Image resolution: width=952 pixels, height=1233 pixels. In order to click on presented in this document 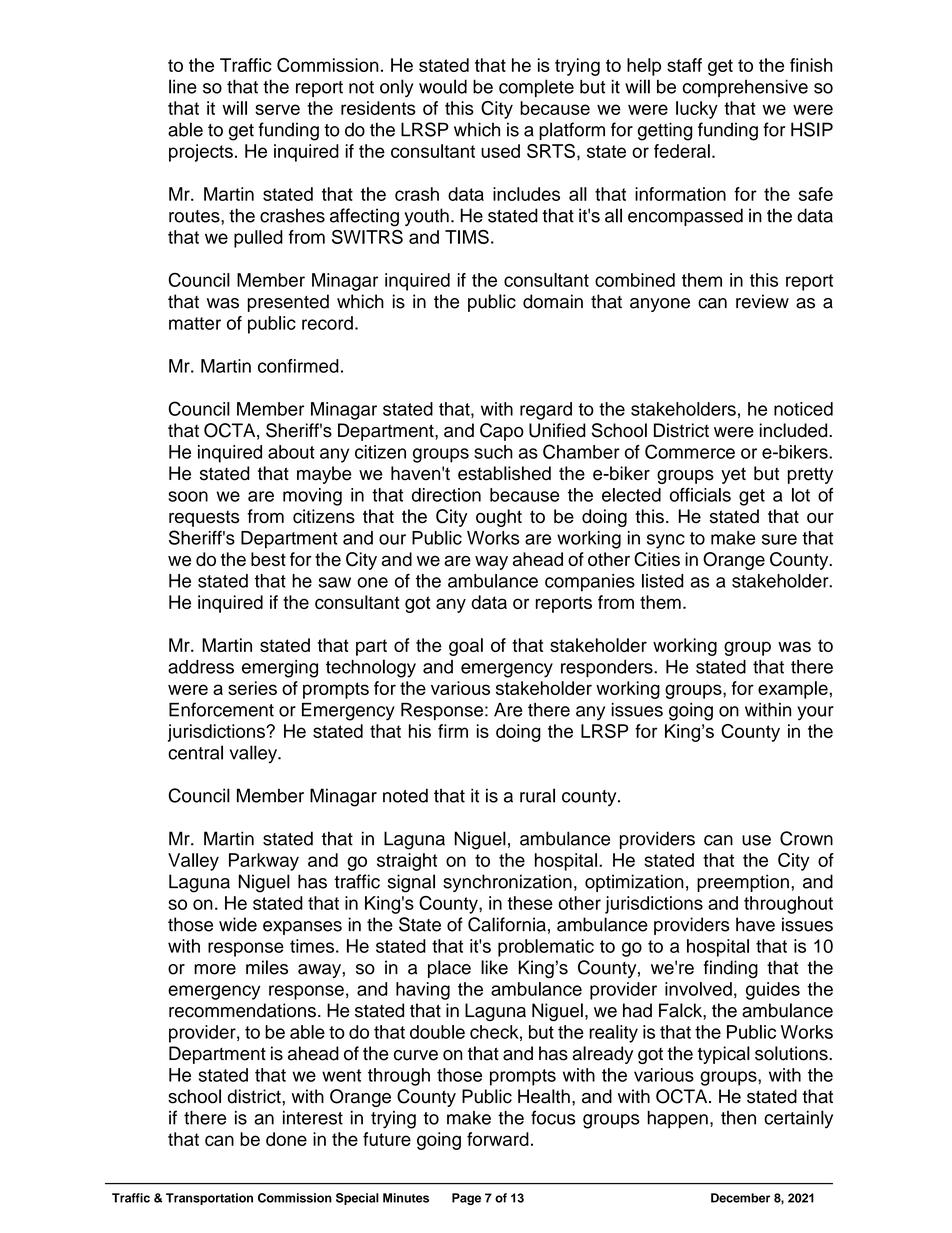, I will do `click(288, 303)`.
